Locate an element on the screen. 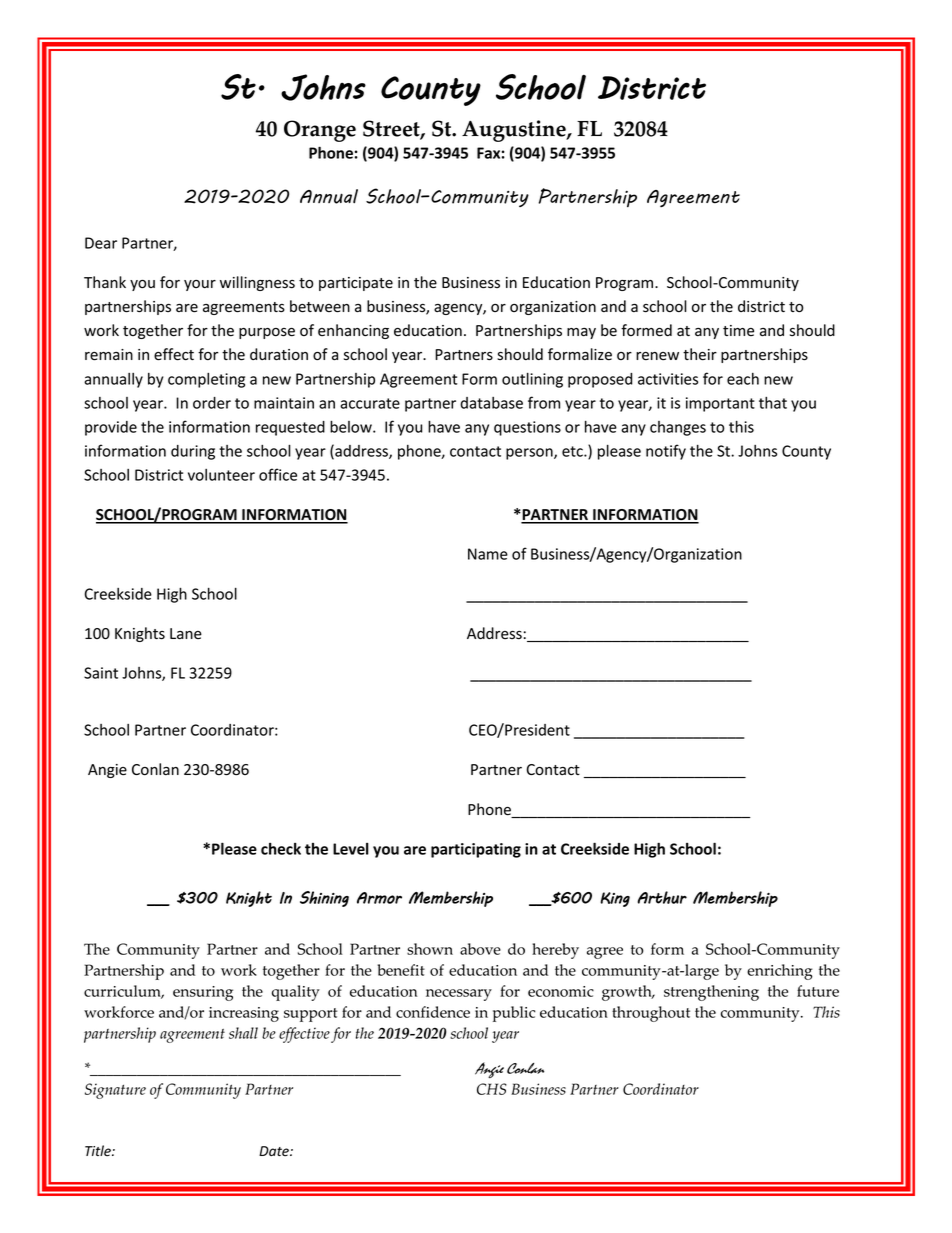 The image size is (952, 1233). participate is located at coordinates (356, 284).
